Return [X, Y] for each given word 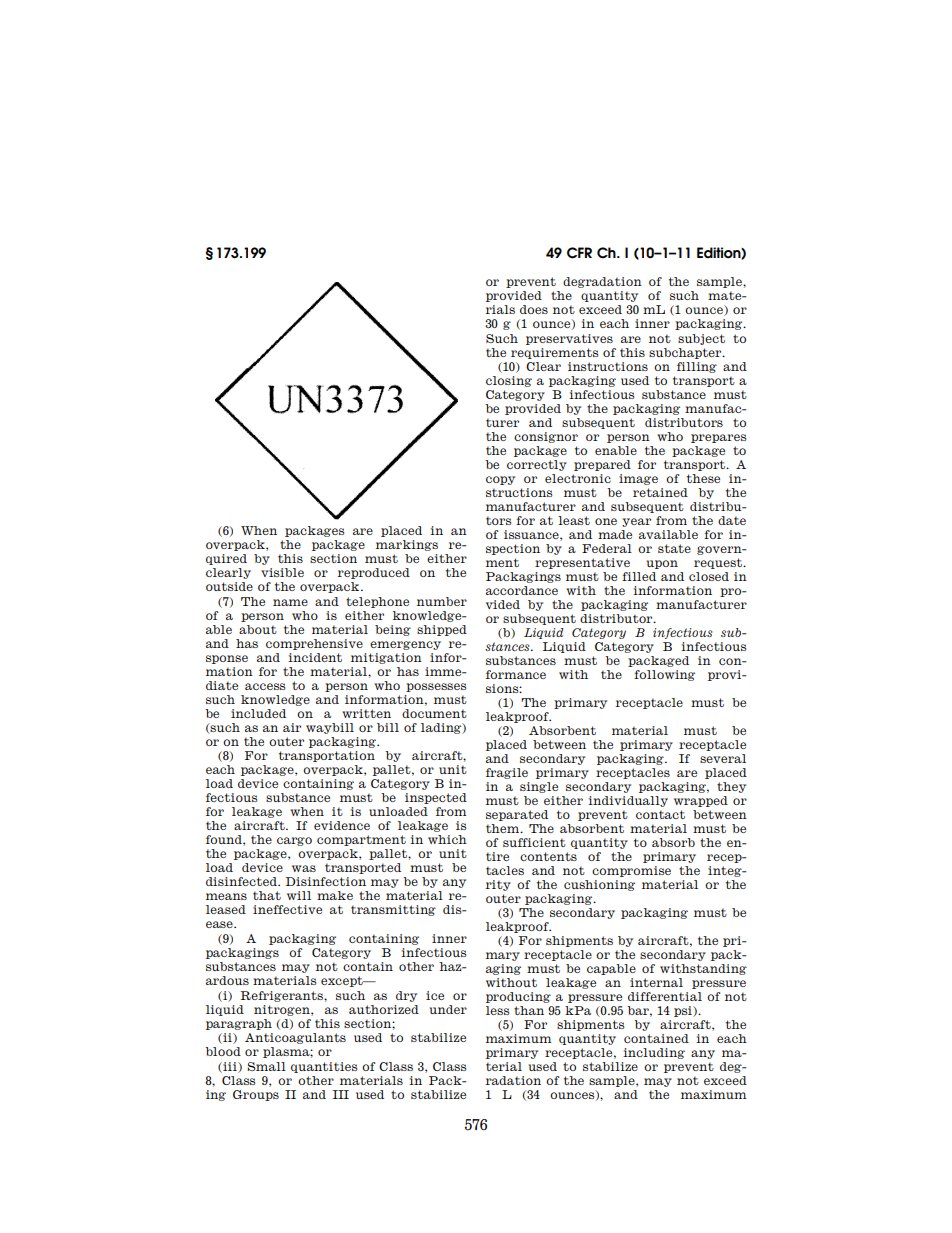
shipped [442, 630]
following [664, 675]
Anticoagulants [295, 1038]
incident [315, 657]
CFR [579, 253]
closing [509, 381]
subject [701, 339]
